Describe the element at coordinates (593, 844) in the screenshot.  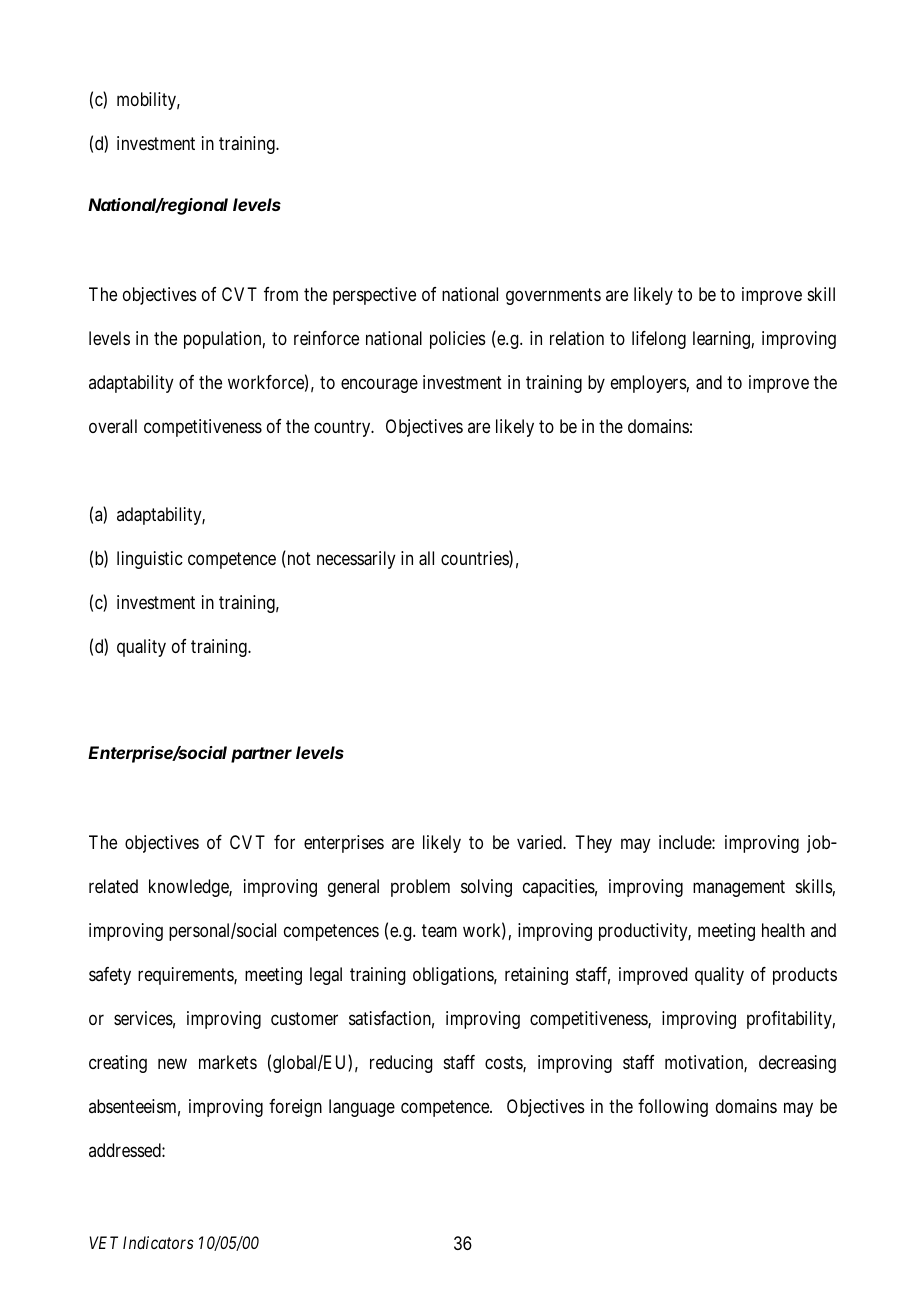
I see `They` at that location.
